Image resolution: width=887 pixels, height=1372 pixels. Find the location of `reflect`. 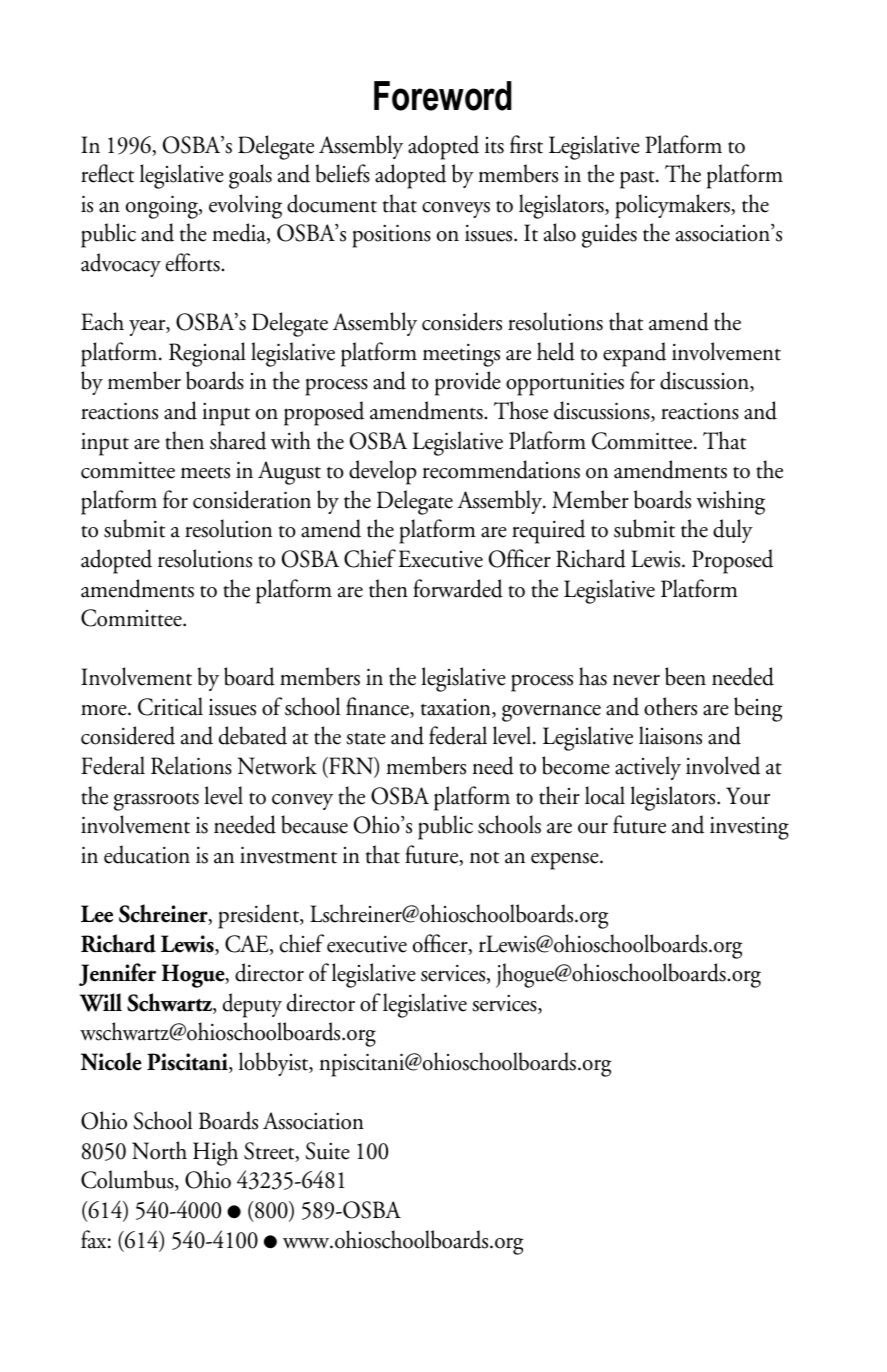

reflect is located at coordinates (107, 173).
